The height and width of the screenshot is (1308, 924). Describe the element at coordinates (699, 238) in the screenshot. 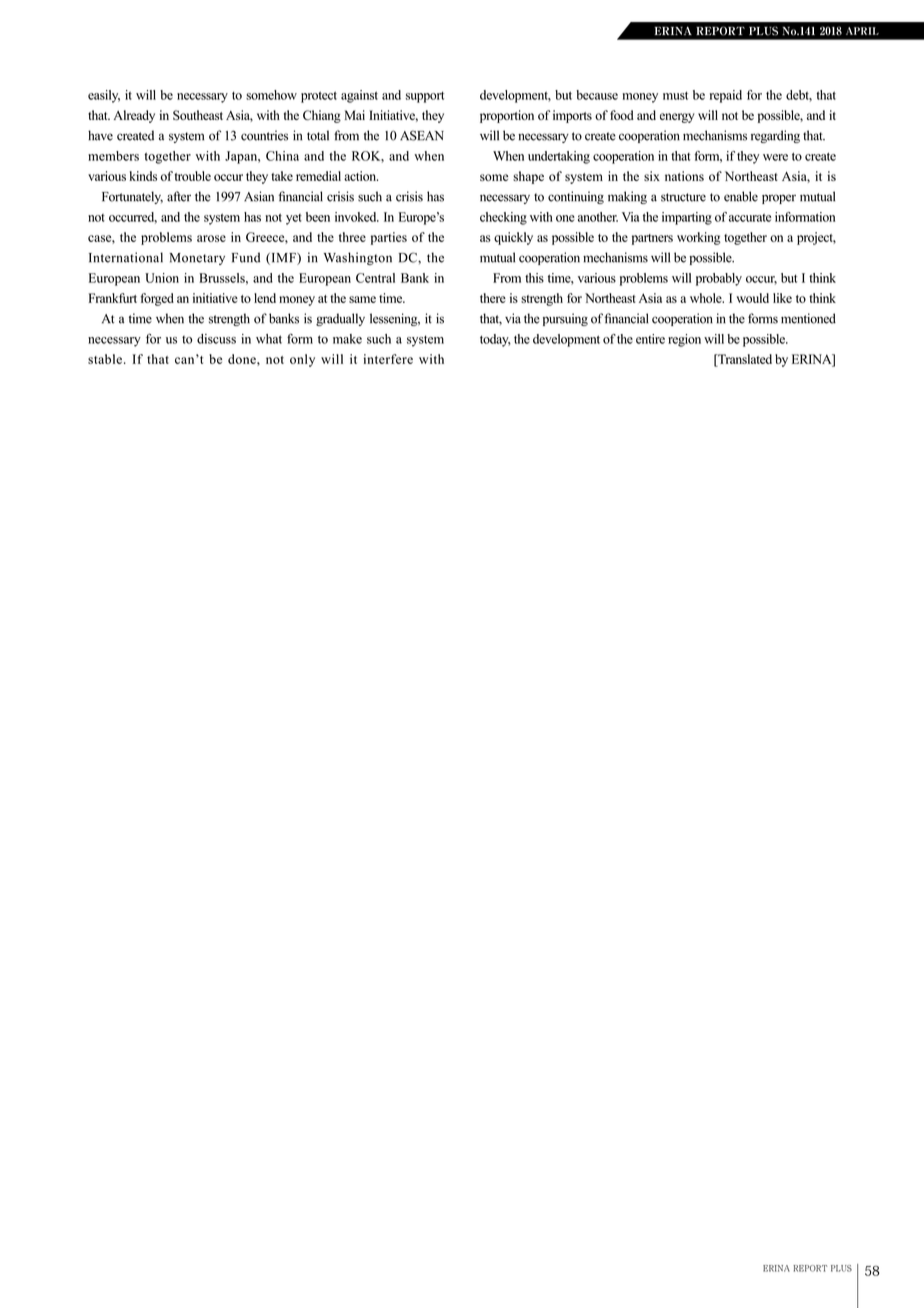

I see `working` at that location.
